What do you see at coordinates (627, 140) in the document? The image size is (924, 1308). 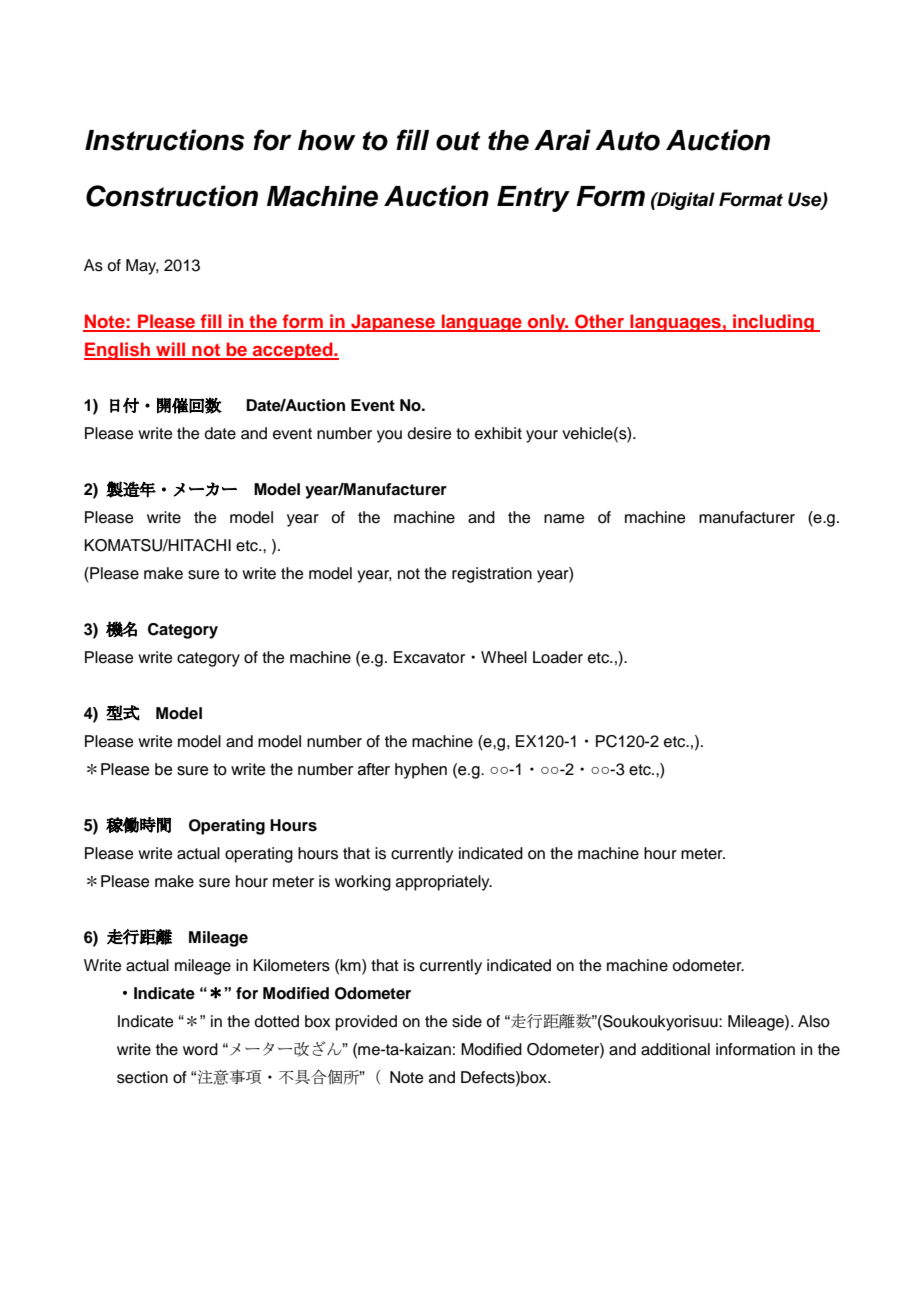 I see `Auto` at bounding box center [627, 140].
